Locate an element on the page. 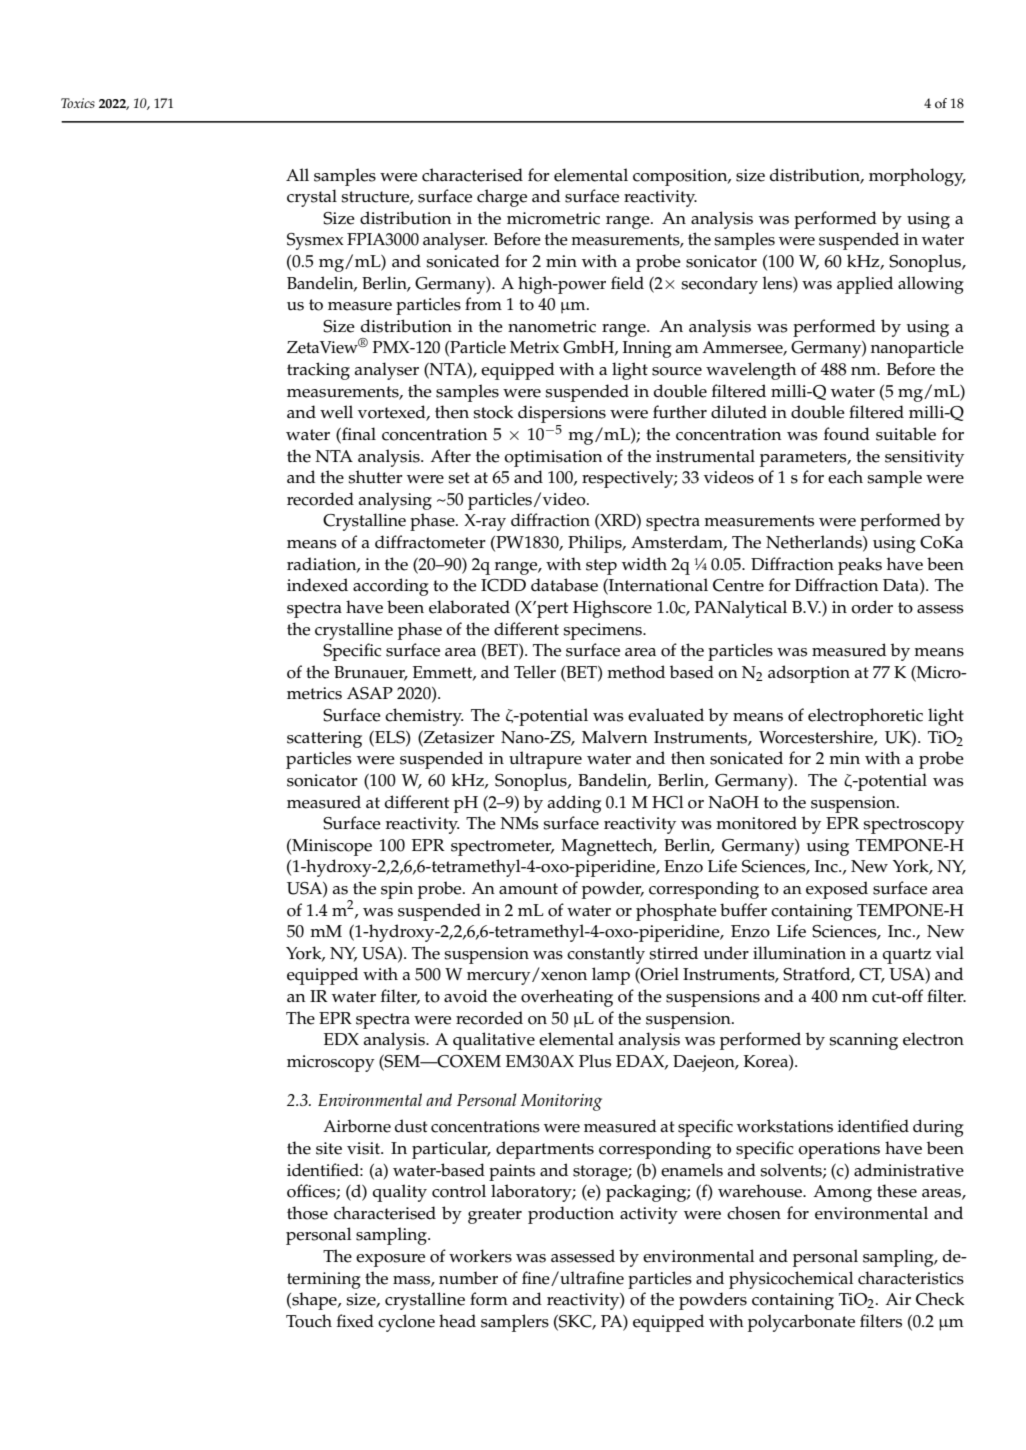  charge is located at coordinates (502, 198).
